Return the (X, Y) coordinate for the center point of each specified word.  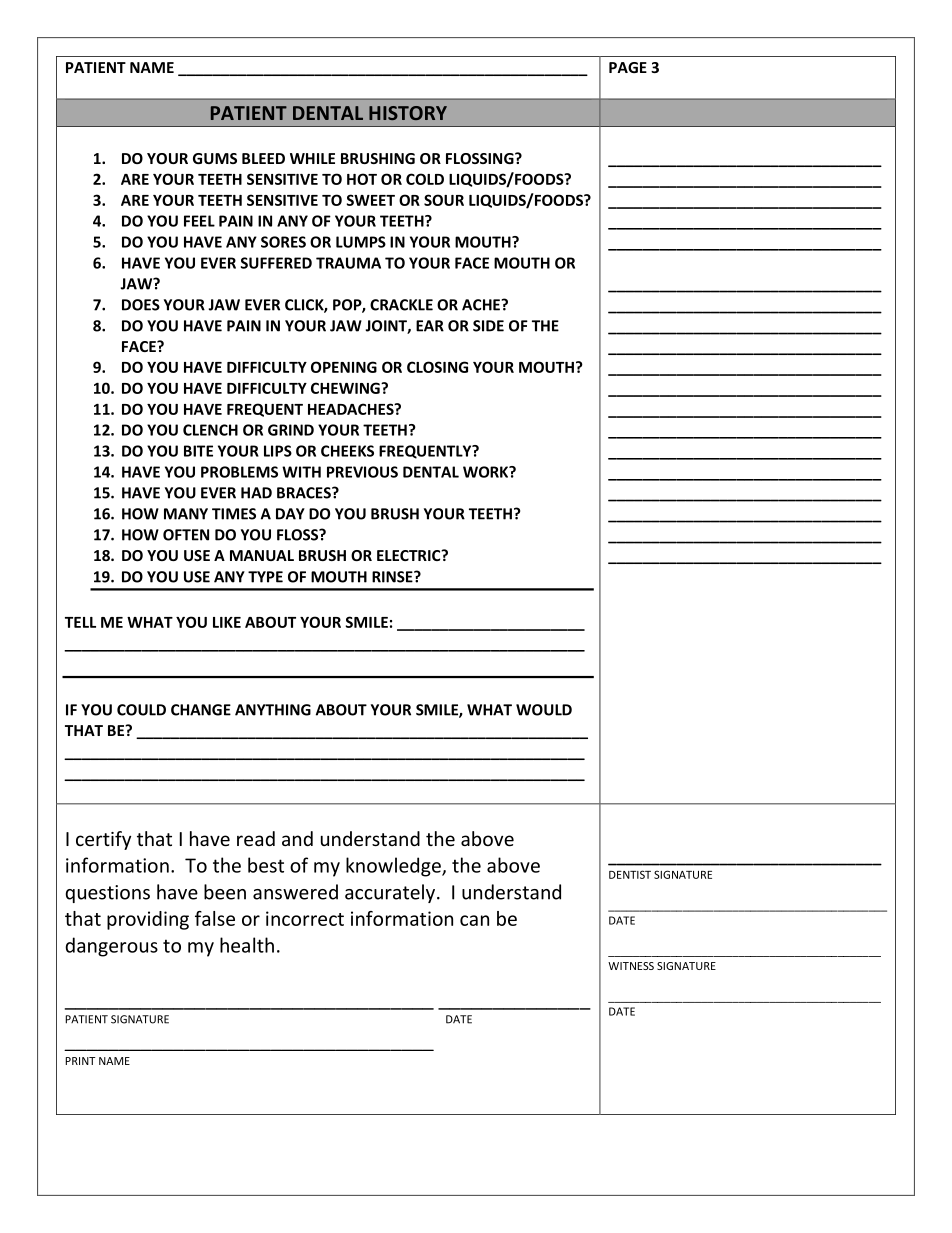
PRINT (80, 1061)
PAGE (628, 67)
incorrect (305, 918)
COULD (141, 710)
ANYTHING (273, 710)
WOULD (544, 710)
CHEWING (346, 388)
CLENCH (210, 430)
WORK (487, 472)
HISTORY (408, 113)
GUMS (215, 158)
